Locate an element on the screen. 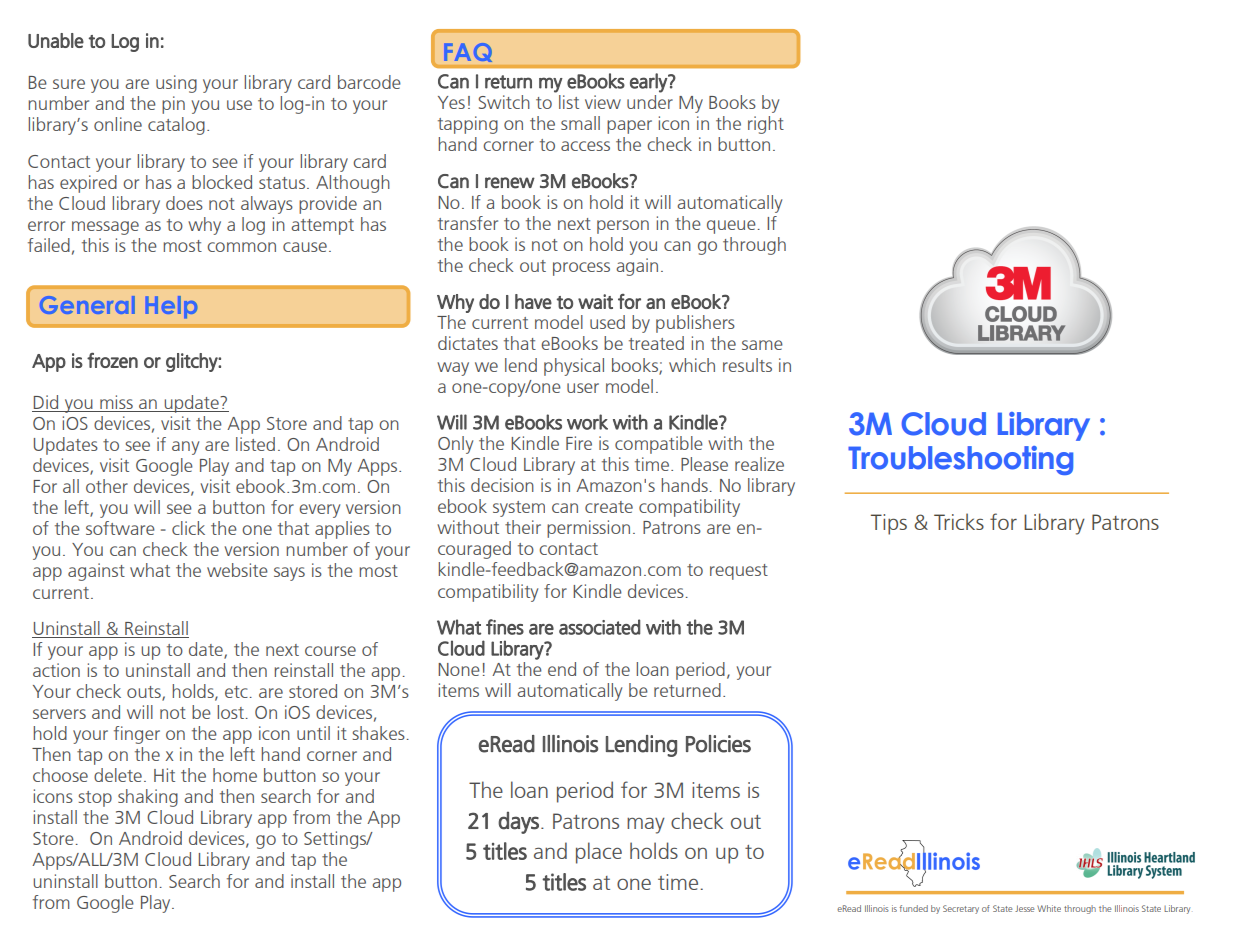  queue is located at coordinates (731, 227).
